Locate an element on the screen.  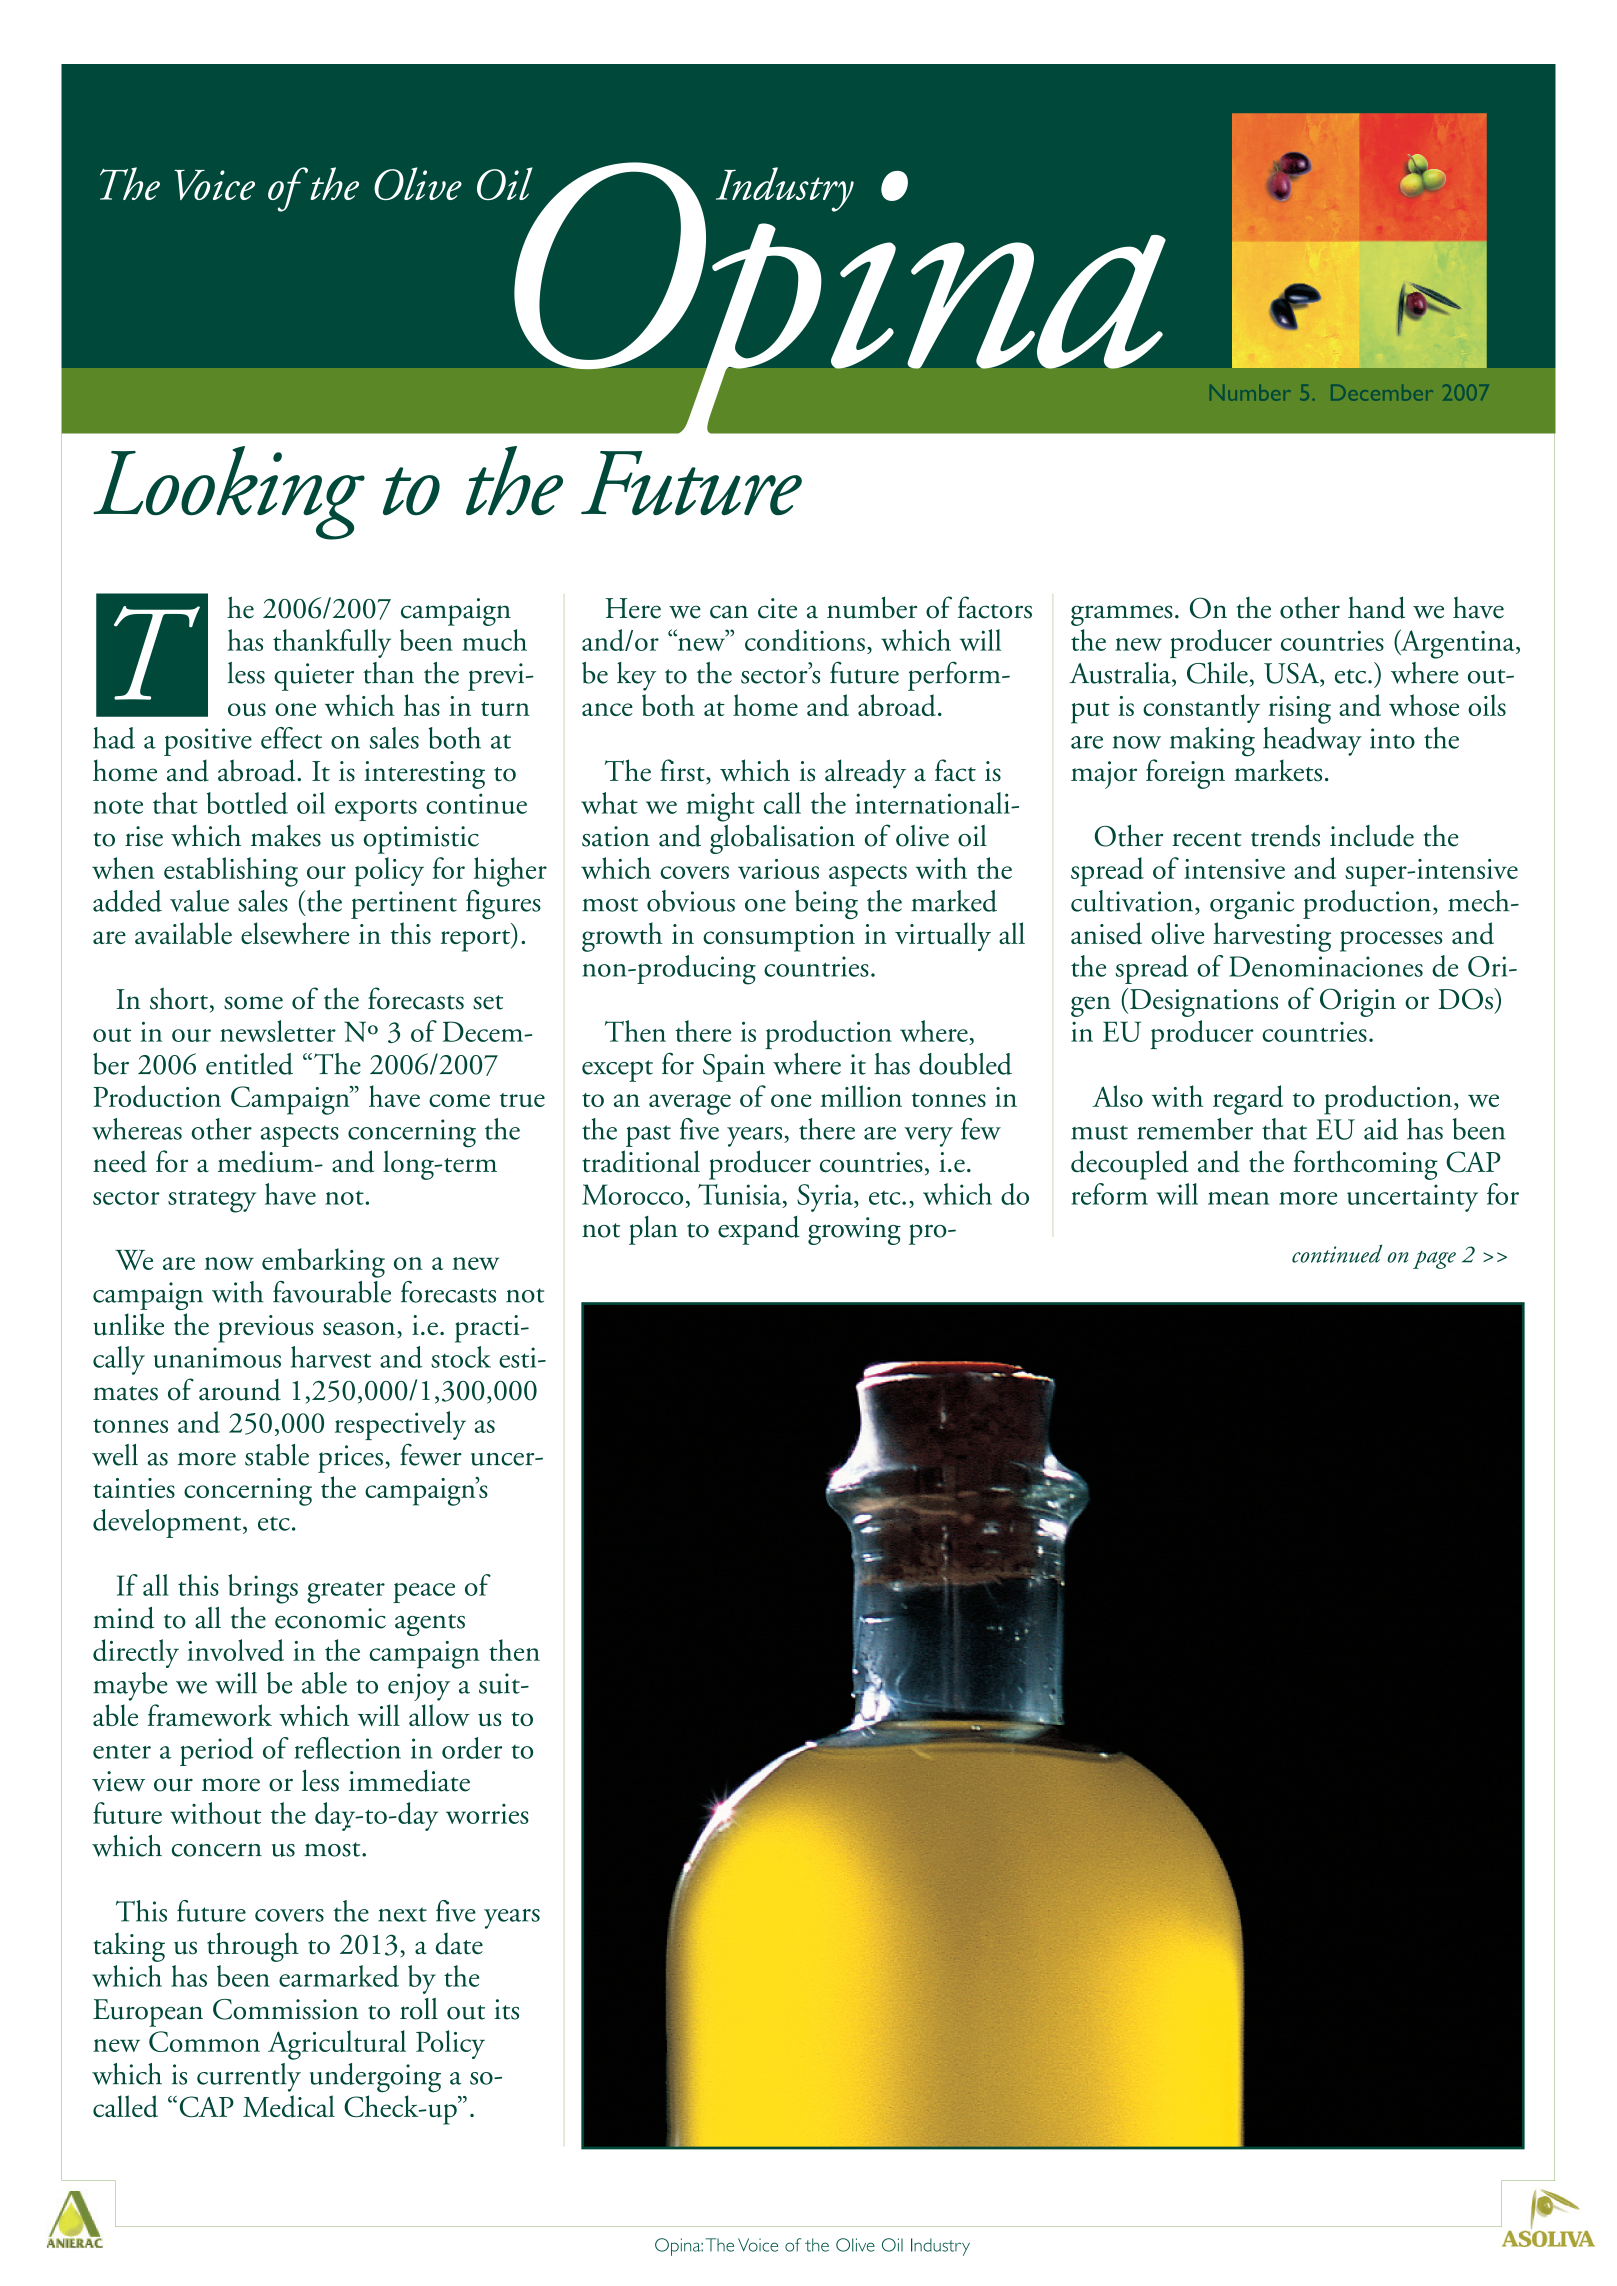
newsletter is located at coordinates (278, 1031).
